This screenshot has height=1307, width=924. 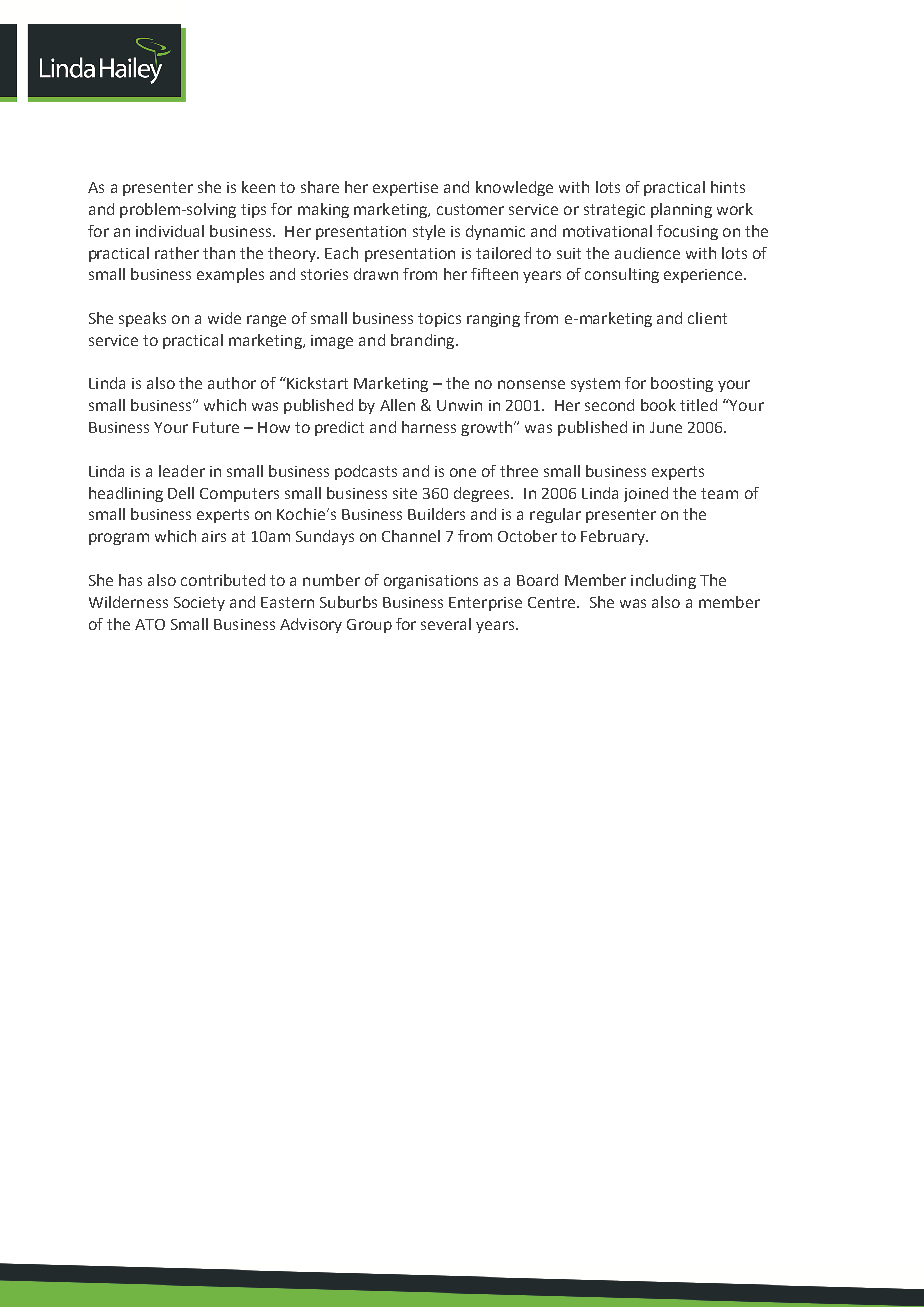 What do you see at coordinates (182, 471) in the screenshot?
I see `leader` at bounding box center [182, 471].
